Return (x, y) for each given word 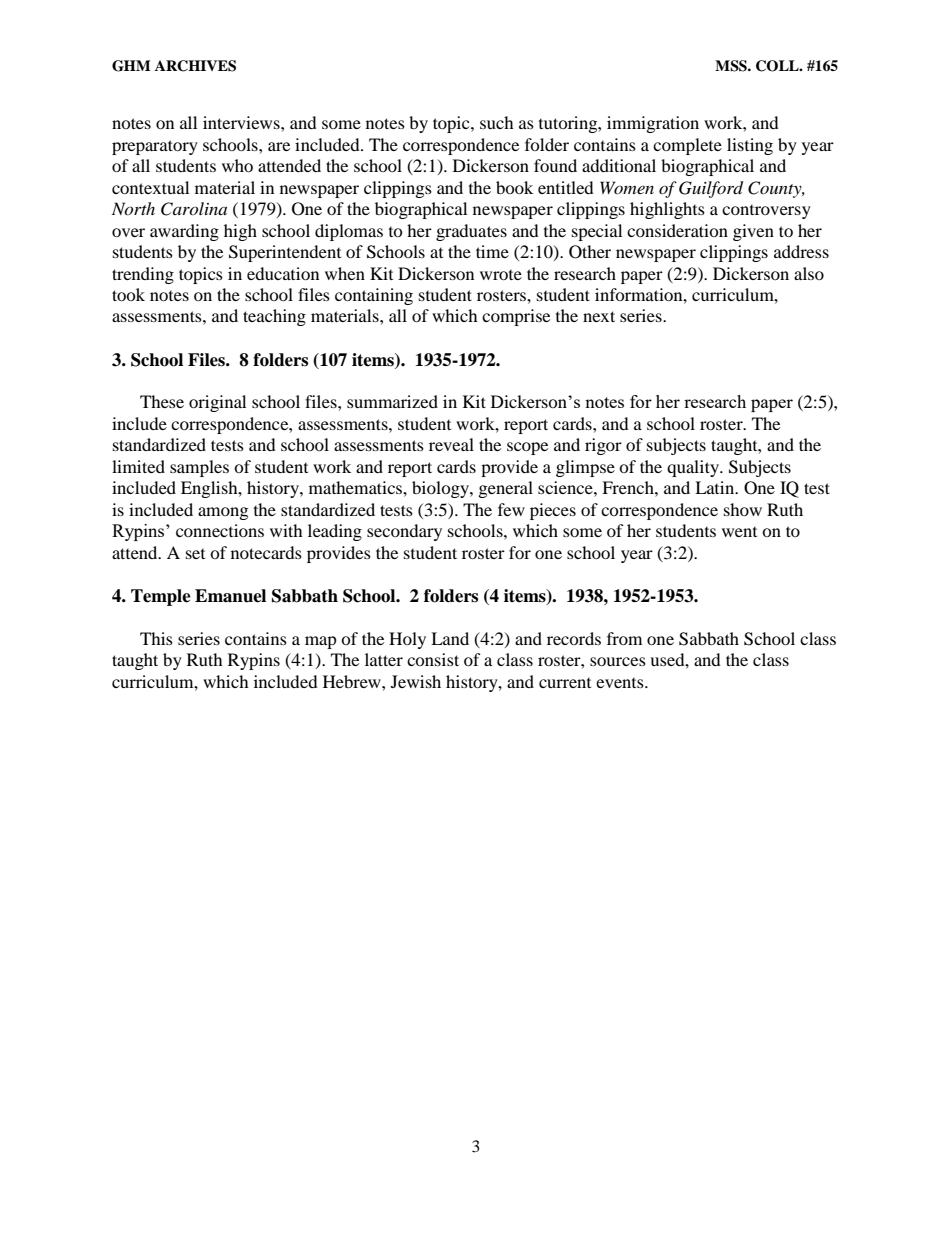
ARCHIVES (195, 66)
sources (618, 661)
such (497, 122)
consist (433, 659)
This (156, 638)
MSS (732, 66)
